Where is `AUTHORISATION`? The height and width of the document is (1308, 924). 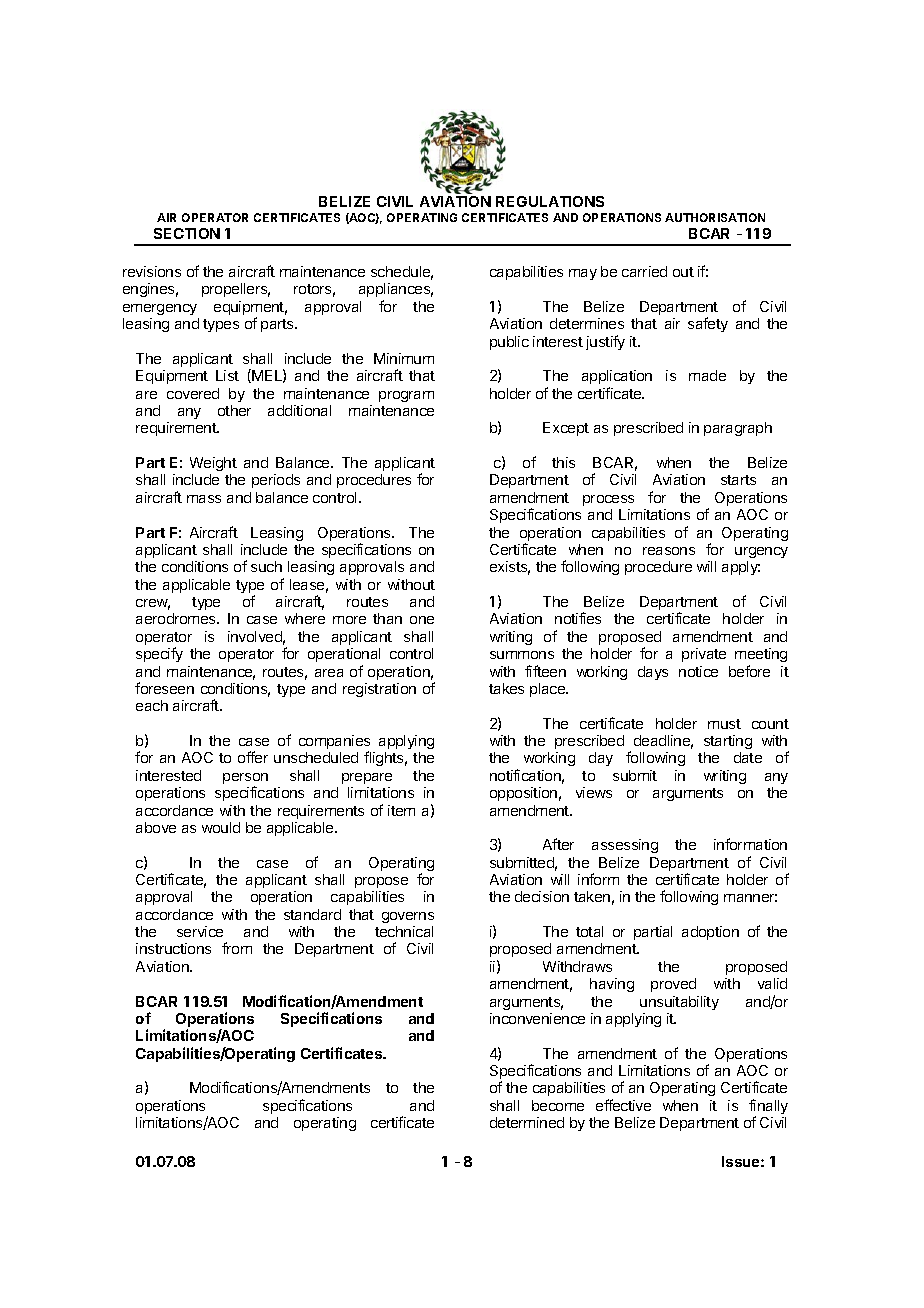 AUTHORISATION is located at coordinates (715, 217).
